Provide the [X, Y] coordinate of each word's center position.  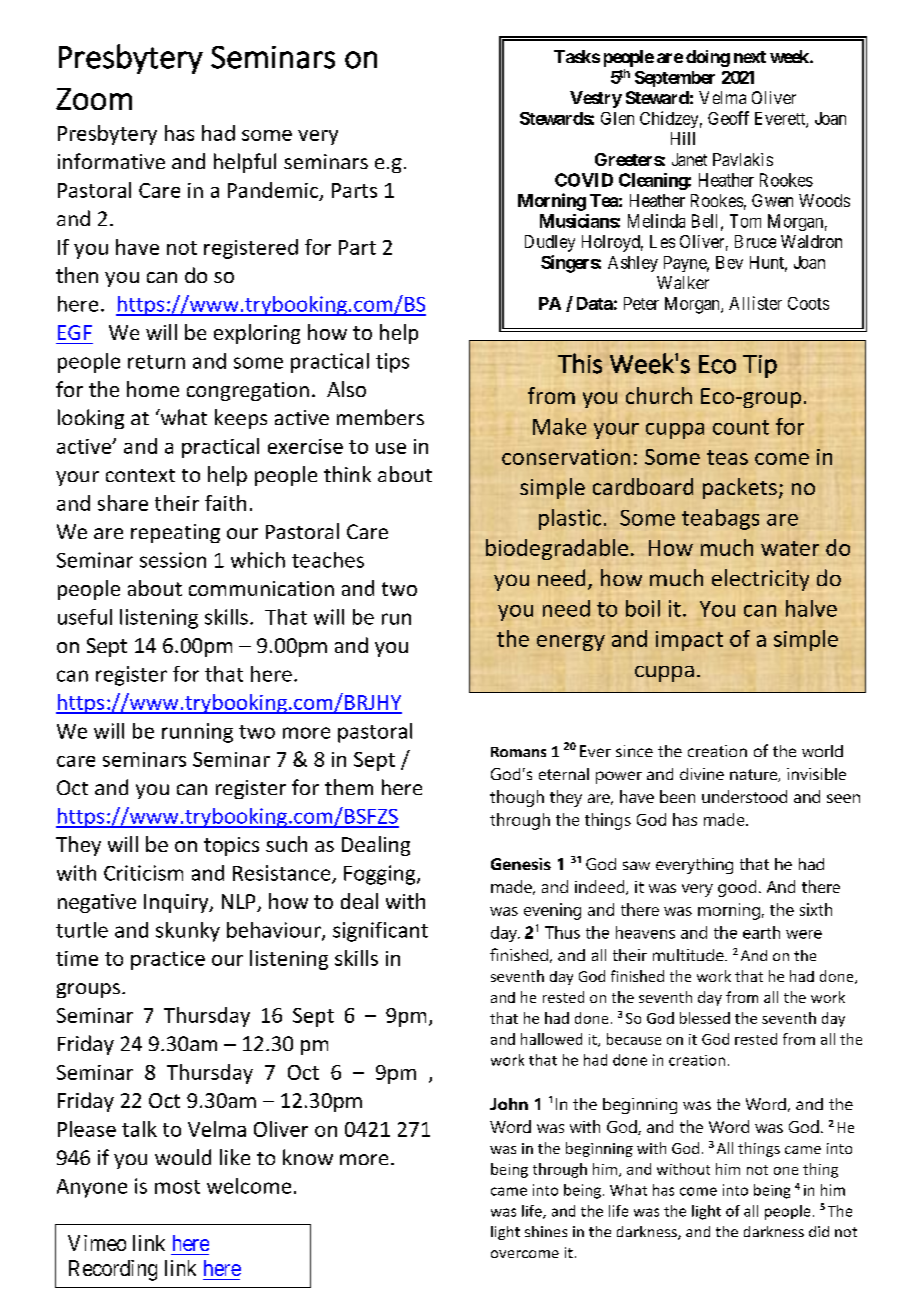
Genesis [521, 864]
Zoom [94, 99]
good [737, 888]
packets [740, 488]
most [177, 1187]
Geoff [728, 118]
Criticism [143, 873]
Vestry [596, 99]
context [140, 475]
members [380, 417]
